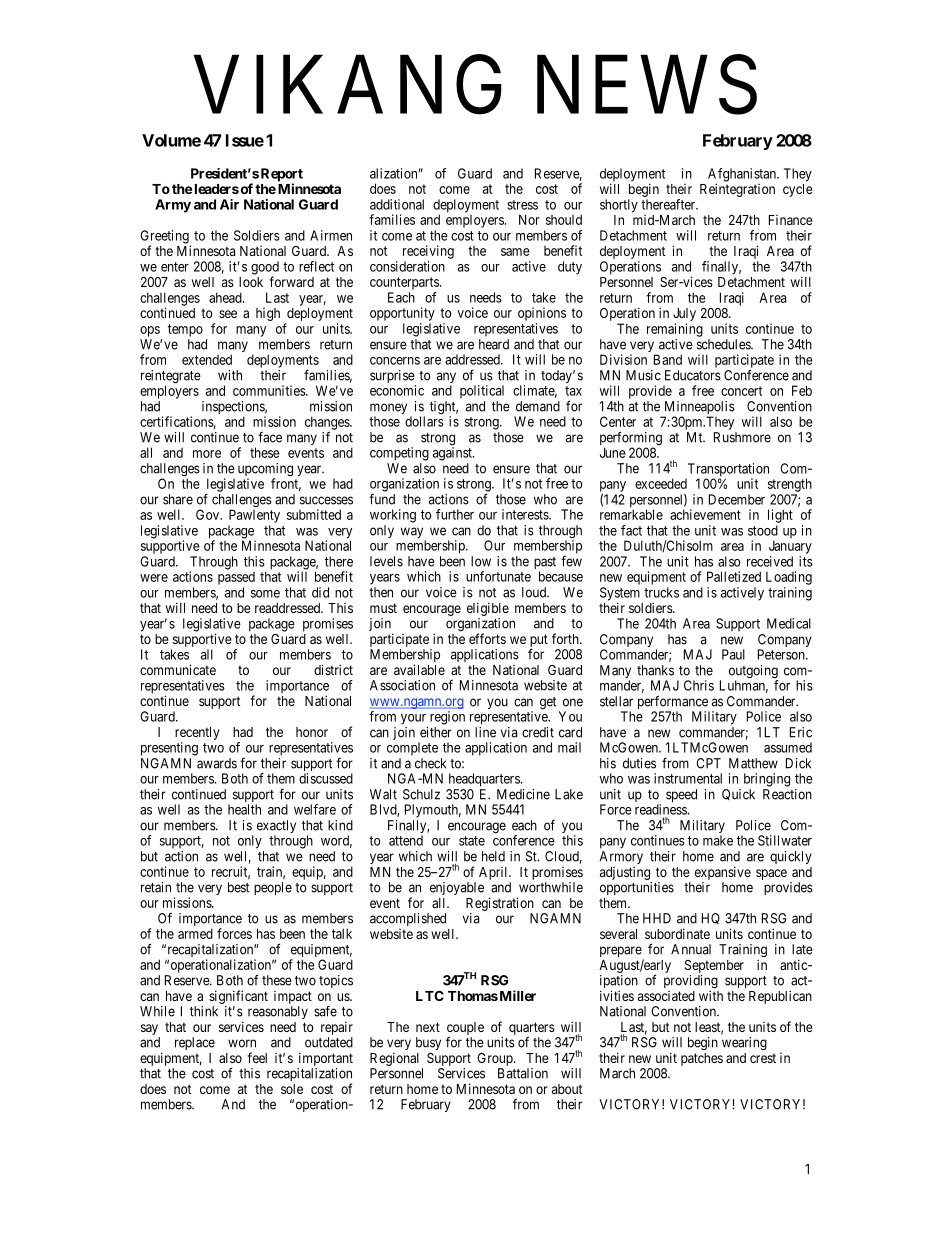 This screenshot has width=952, height=1233. I want to click on worn, so click(242, 1043).
